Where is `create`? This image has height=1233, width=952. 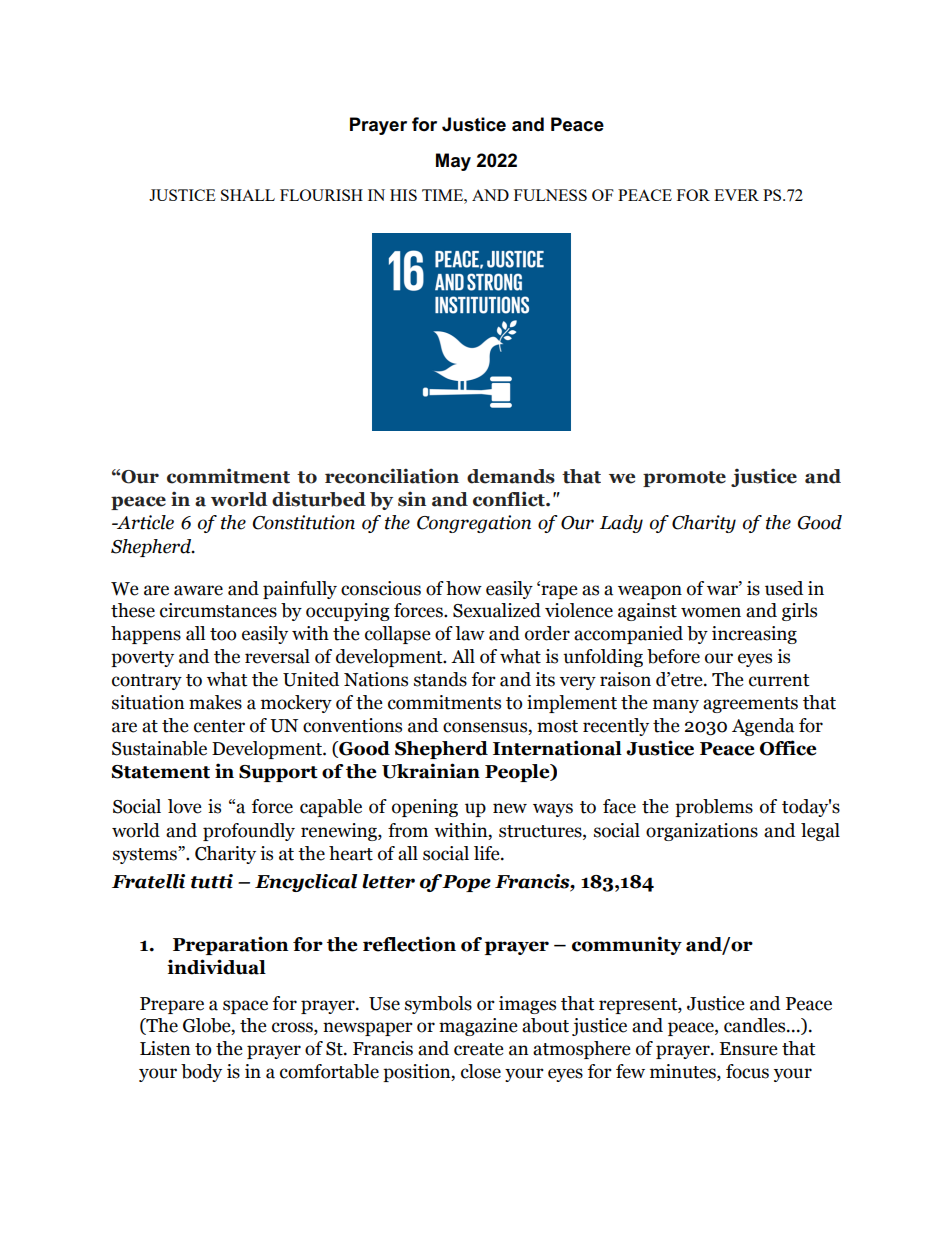
create is located at coordinates (479, 1049).
